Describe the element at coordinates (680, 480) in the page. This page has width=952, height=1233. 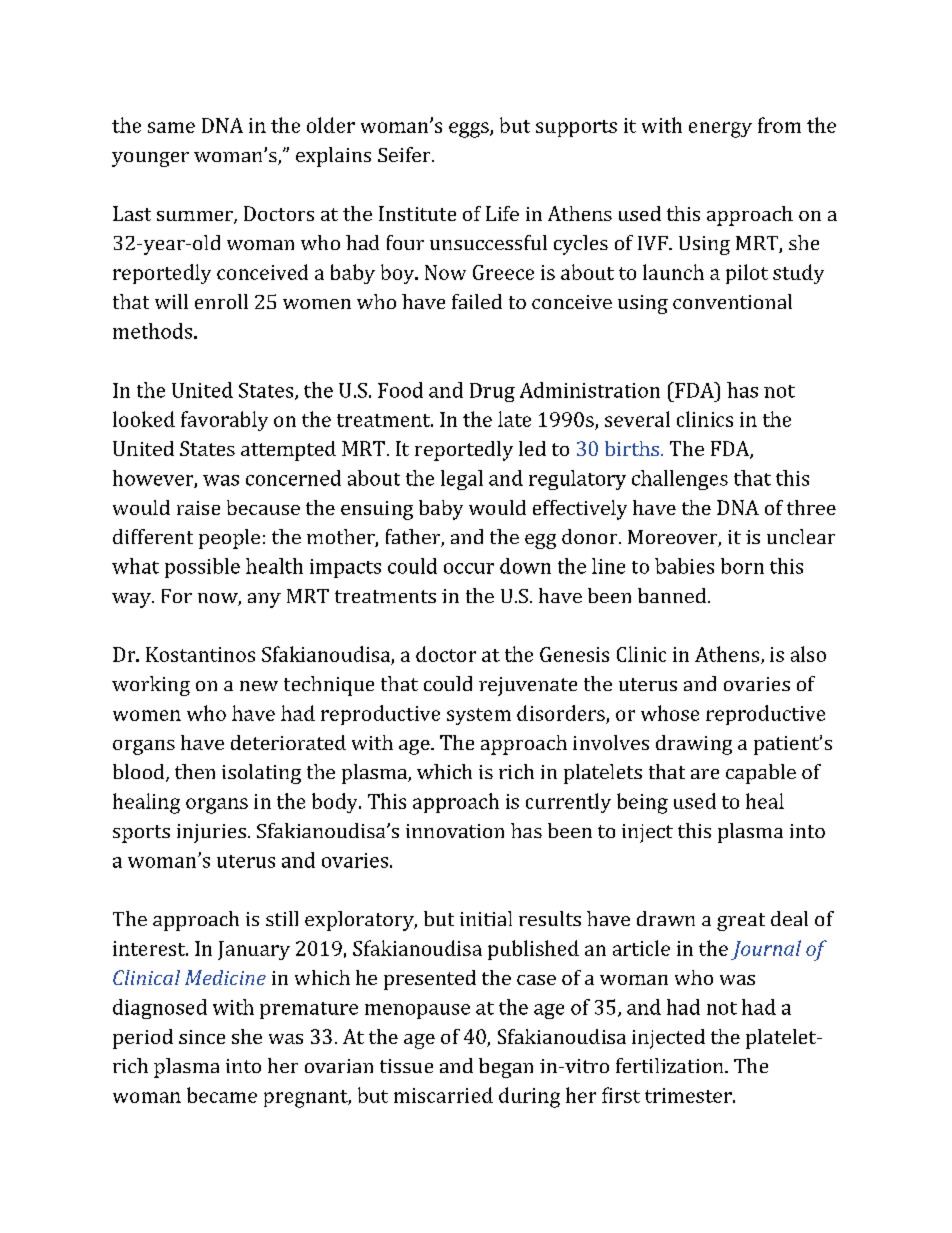
I see `challenges` at that location.
